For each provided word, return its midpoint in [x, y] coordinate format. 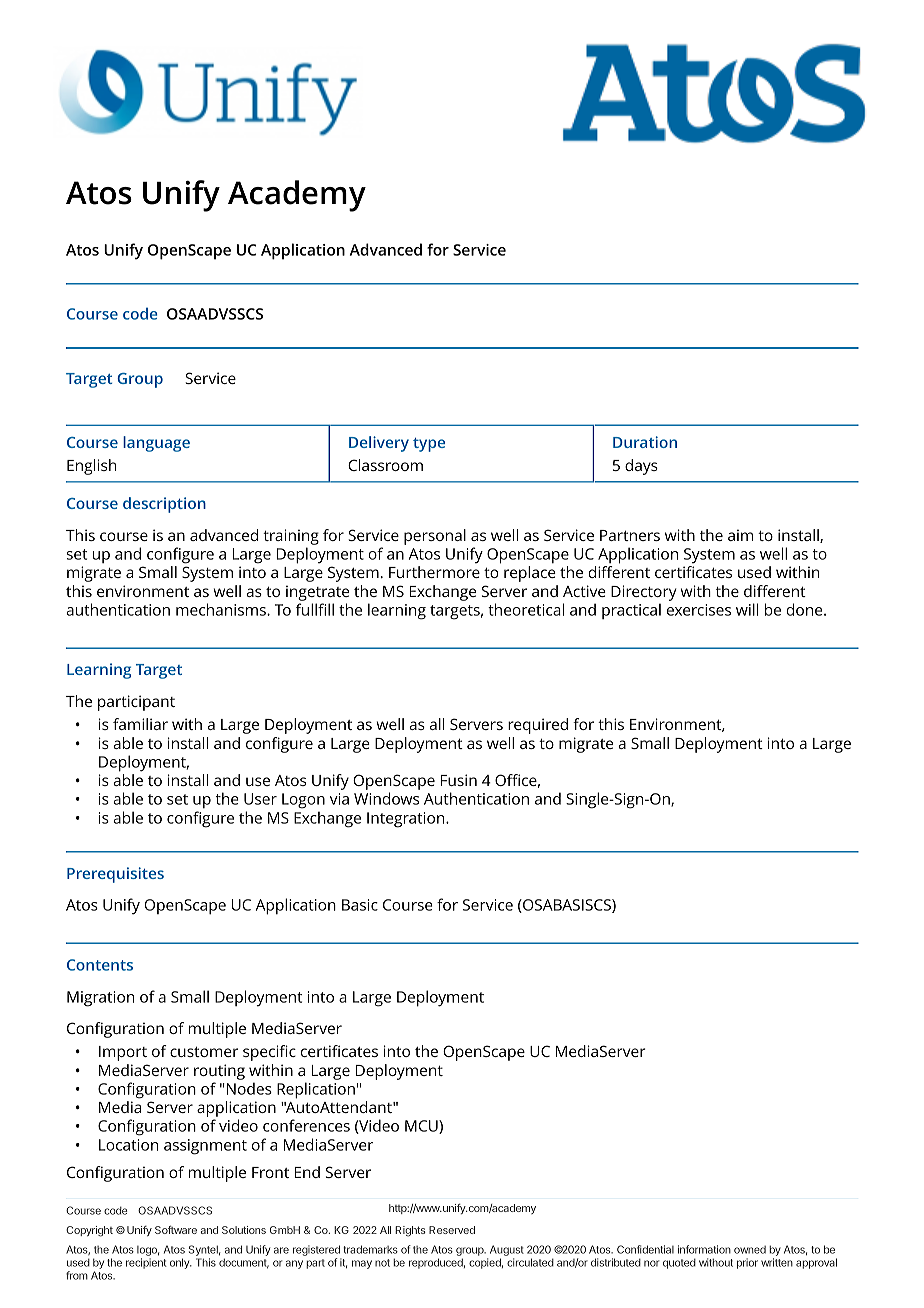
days [641, 467]
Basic [360, 905]
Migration [100, 999]
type [429, 445]
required [538, 726]
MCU [422, 1127]
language [156, 444]
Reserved [452, 1230]
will [747, 609]
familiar [140, 724]
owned [750, 1250]
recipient [146, 1263]
